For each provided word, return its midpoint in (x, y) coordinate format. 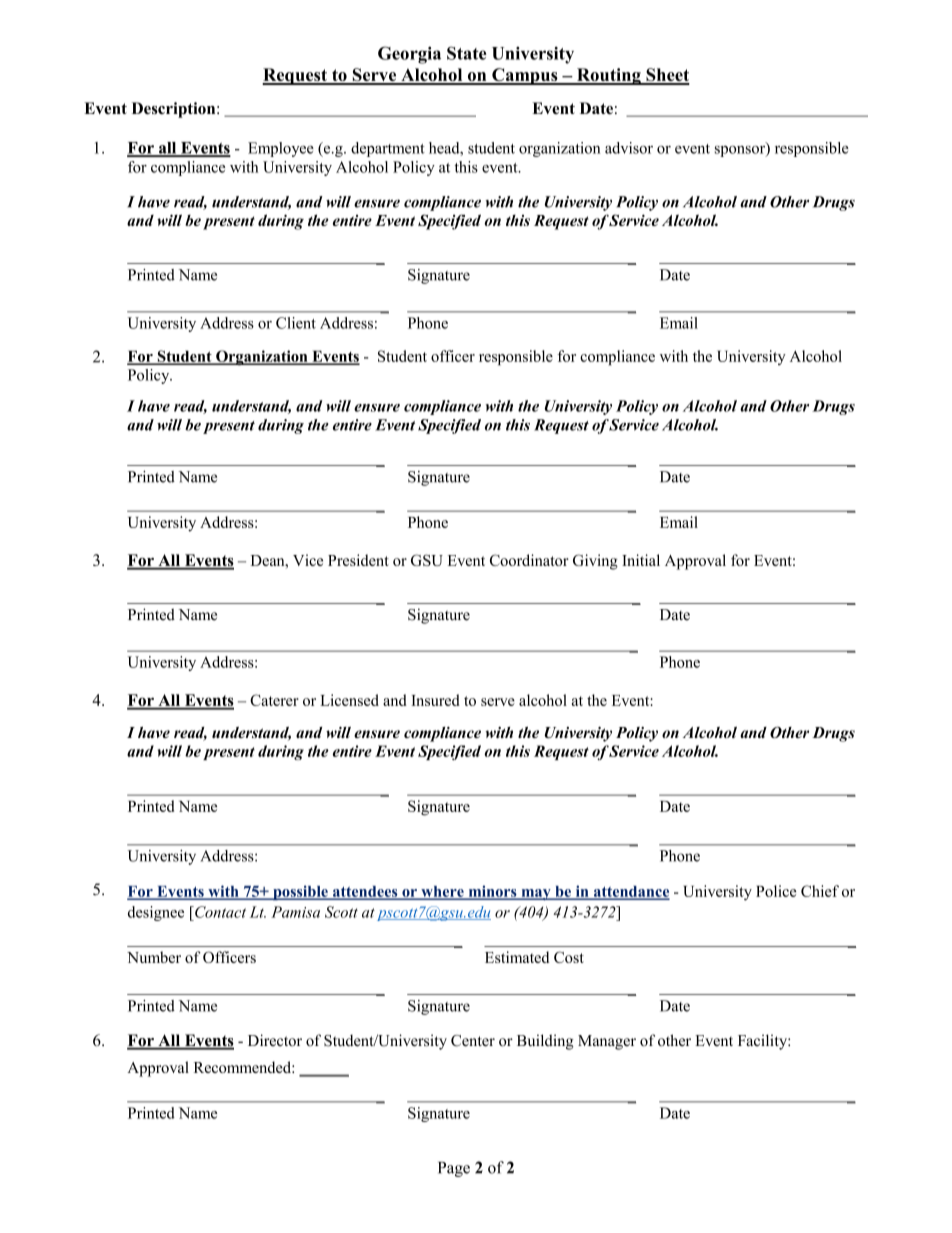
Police (776, 891)
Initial (641, 560)
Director (275, 1040)
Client (296, 323)
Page (454, 1169)
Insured (435, 700)
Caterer (274, 700)
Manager (607, 1042)
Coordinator (529, 560)
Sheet (667, 76)
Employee (281, 149)
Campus (525, 76)
